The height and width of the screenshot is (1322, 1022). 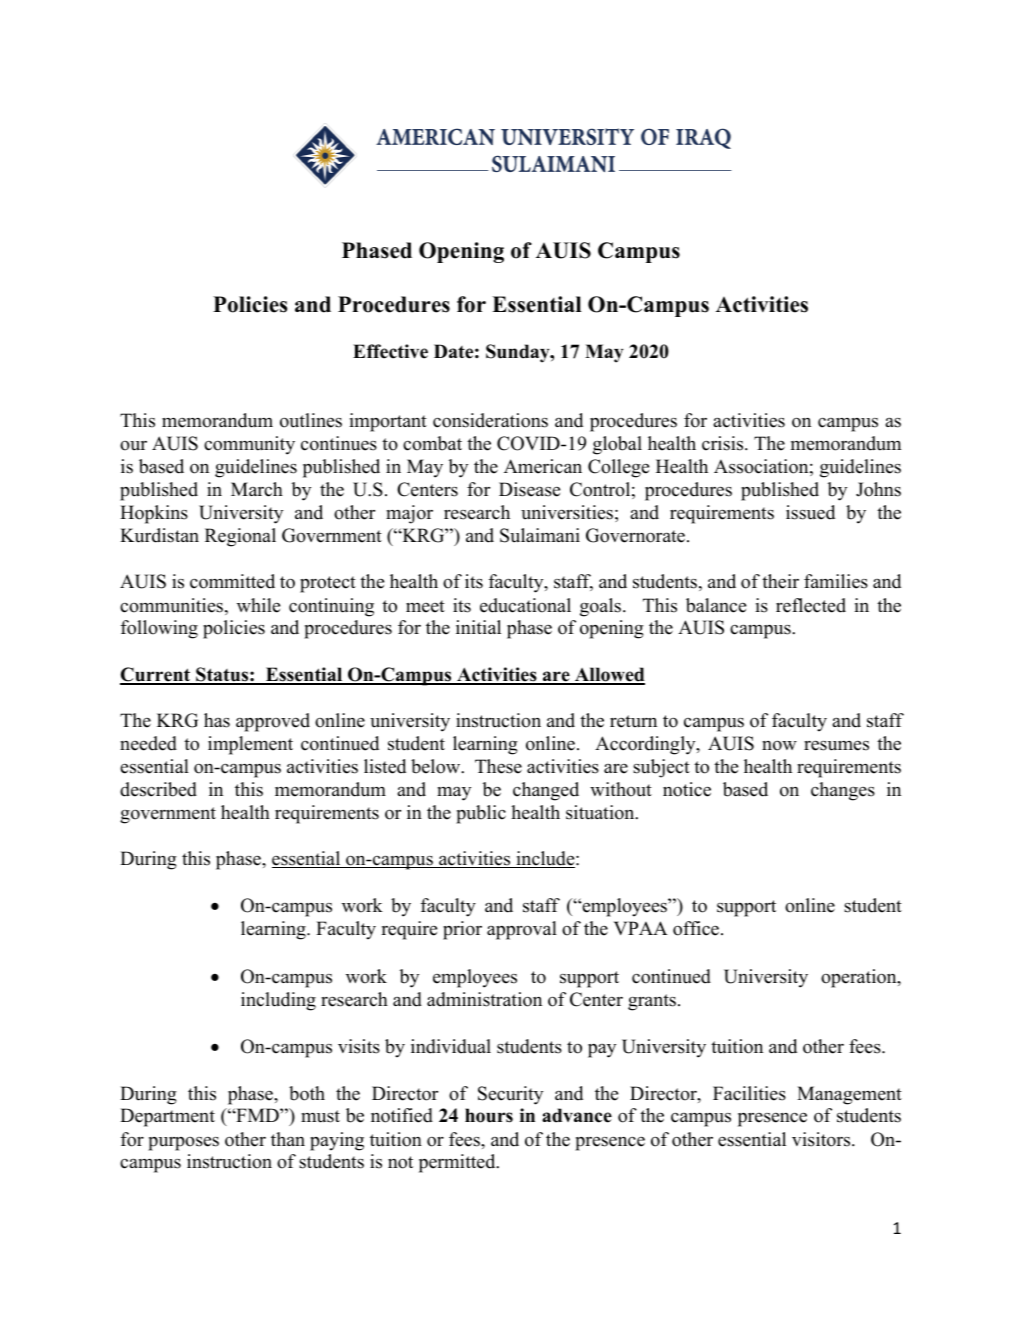 What do you see at coordinates (724, 443) in the screenshot?
I see `crisis` at bounding box center [724, 443].
